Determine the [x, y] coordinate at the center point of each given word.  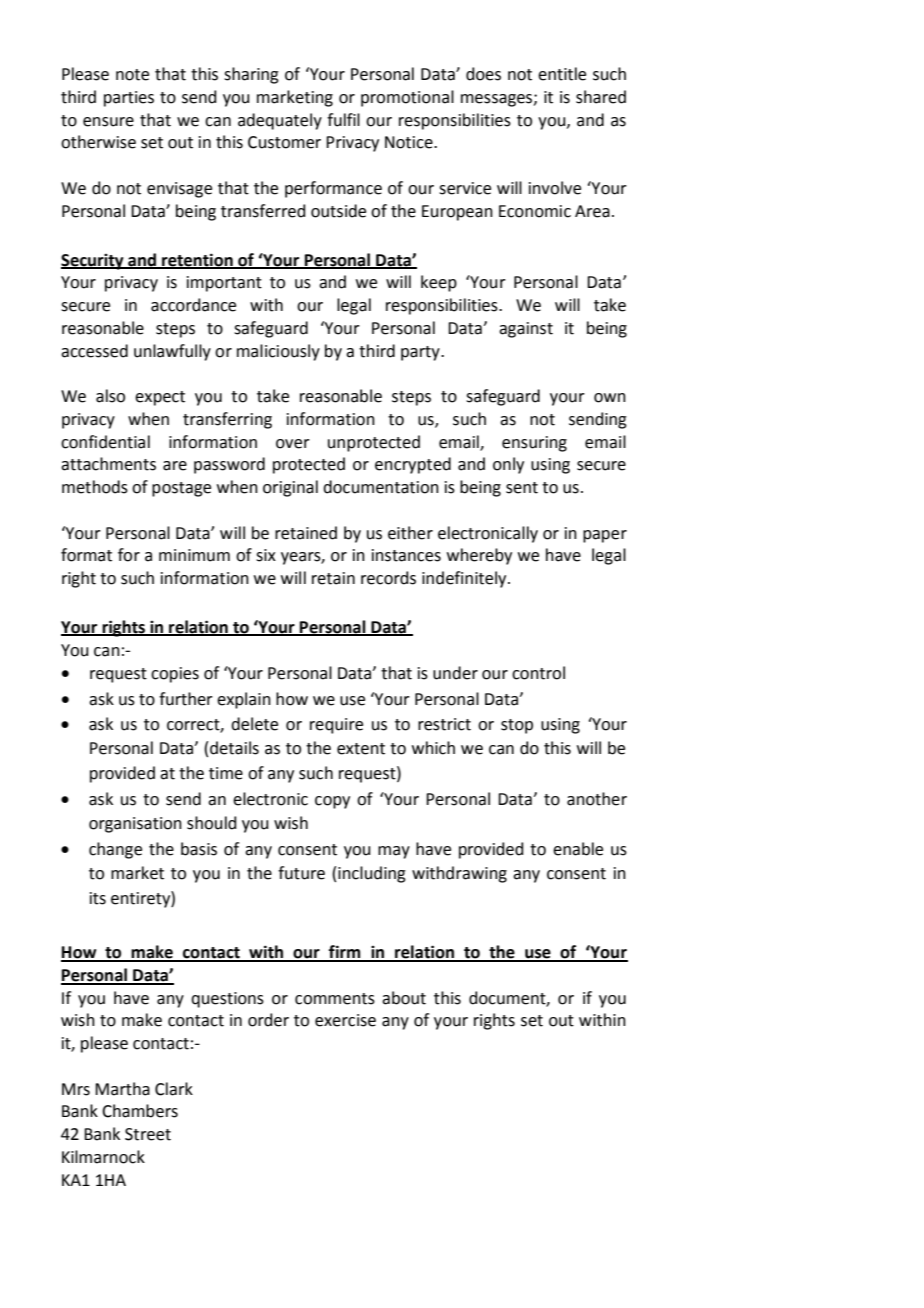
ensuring [534, 444]
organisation [135, 825]
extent [361, 749]
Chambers [140, 1111]
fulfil [343, 120]
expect [160, 398]
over [293, 444]
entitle [562, 74]
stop [517, 726]
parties [129, 99]
